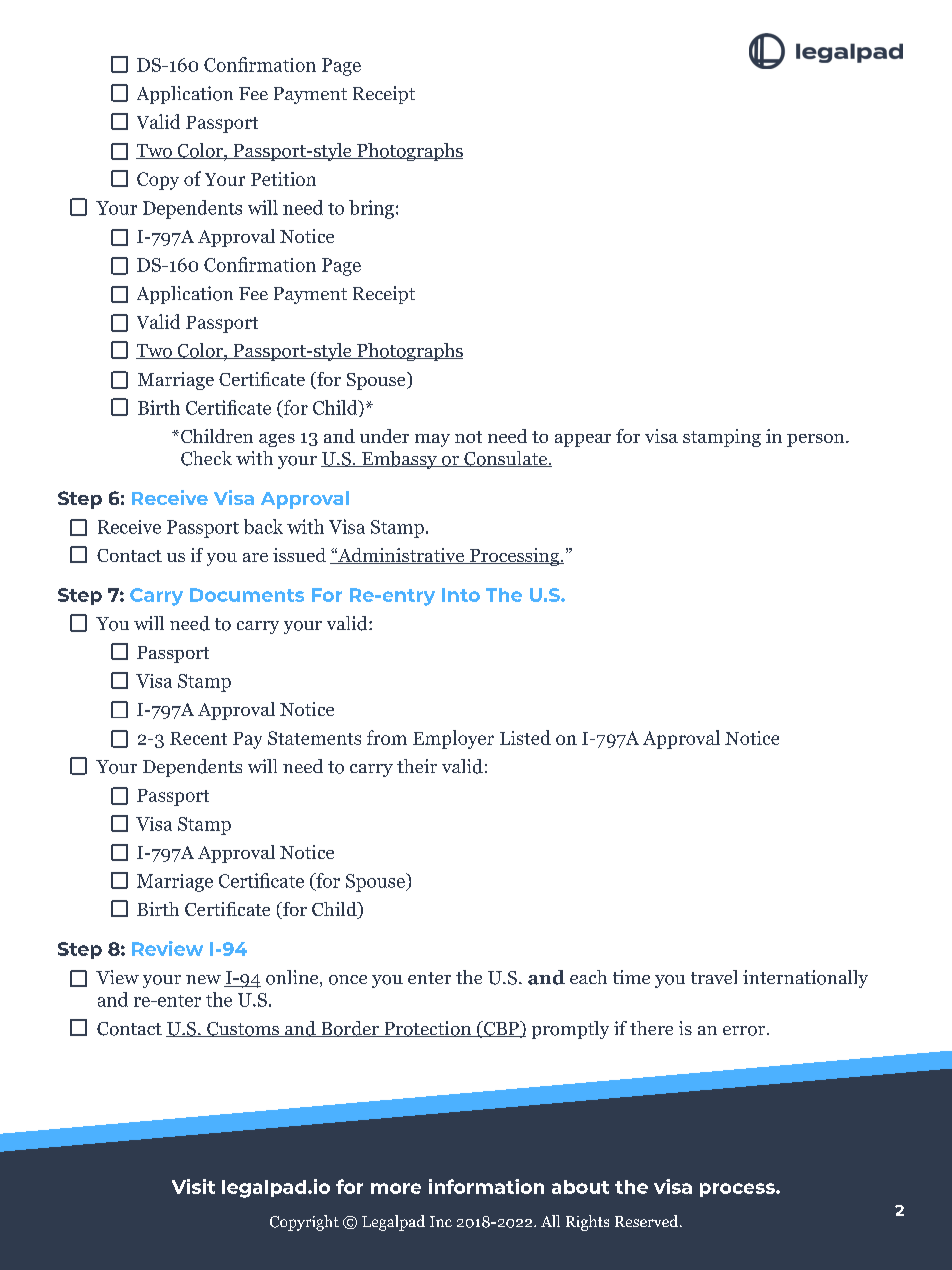 The width and height of the document is (952, 1270). Describe the element at coordinates (314, 738) in the document. I see `Statements` at that location.
